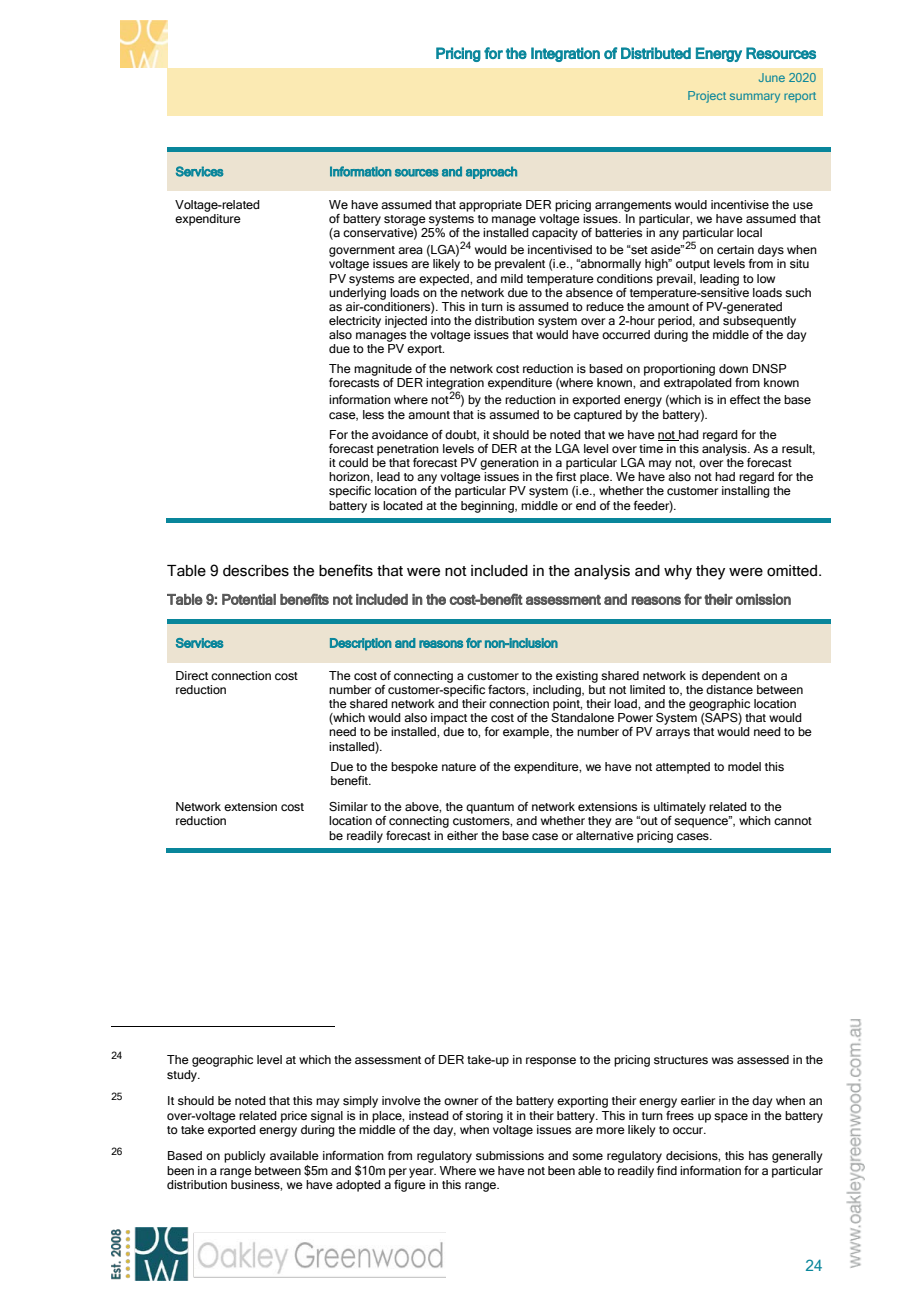 The height and width of the screenshot is (1308, 924). I want to click on generation, so click(509, 464).
